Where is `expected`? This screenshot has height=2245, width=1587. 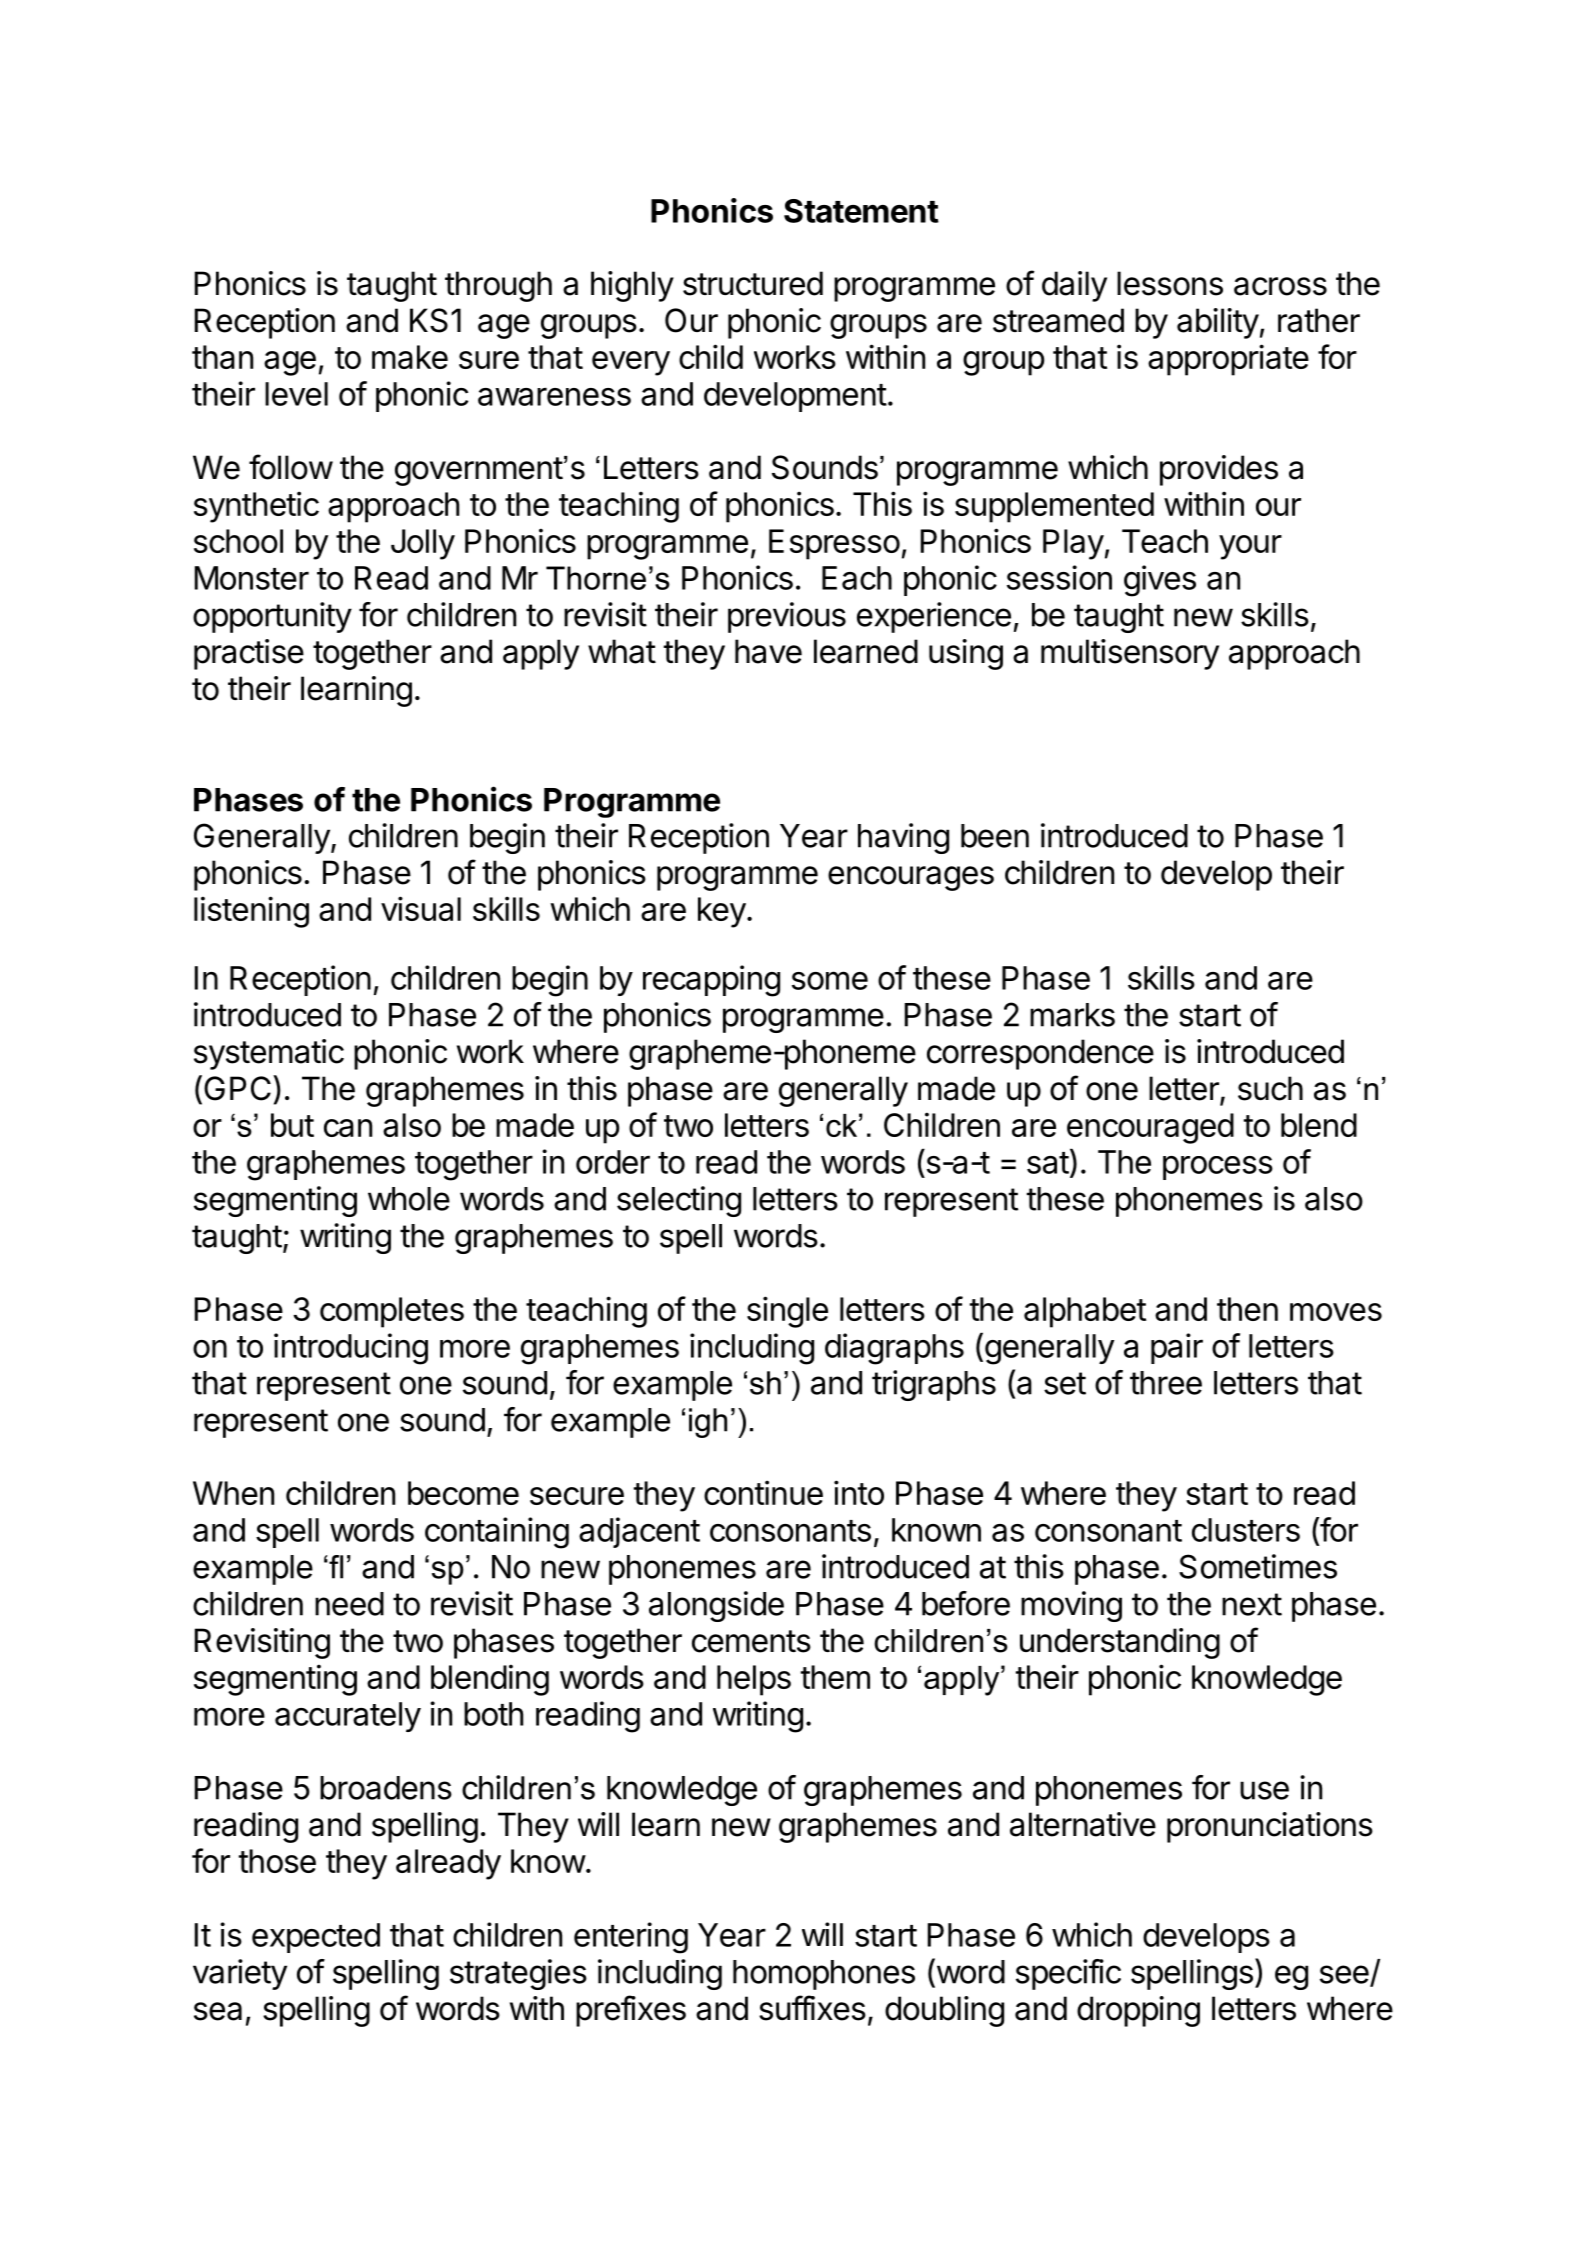
expected is located at coordinates (316, 1938).
